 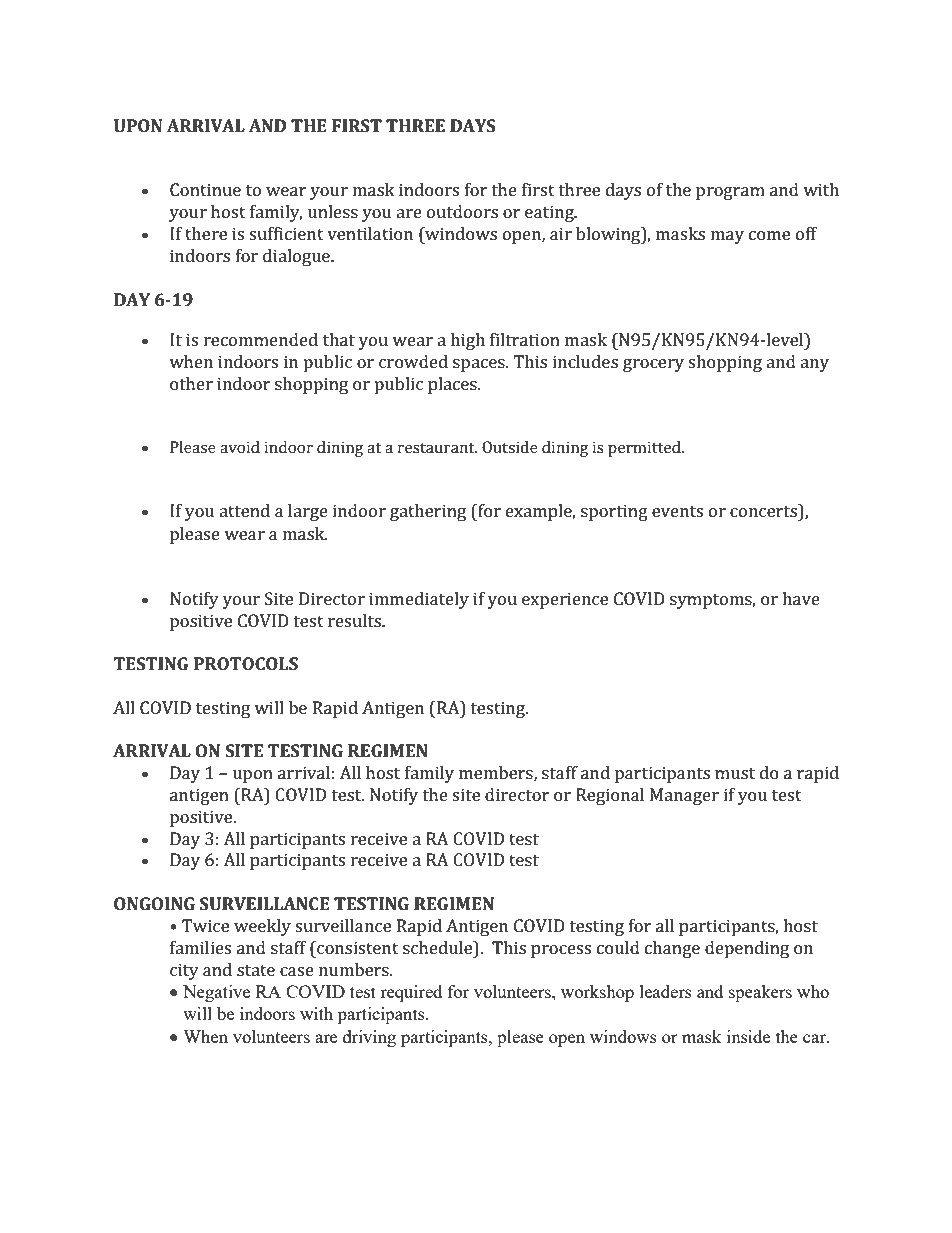 I want to click on program, so click(x=730, y=193).
